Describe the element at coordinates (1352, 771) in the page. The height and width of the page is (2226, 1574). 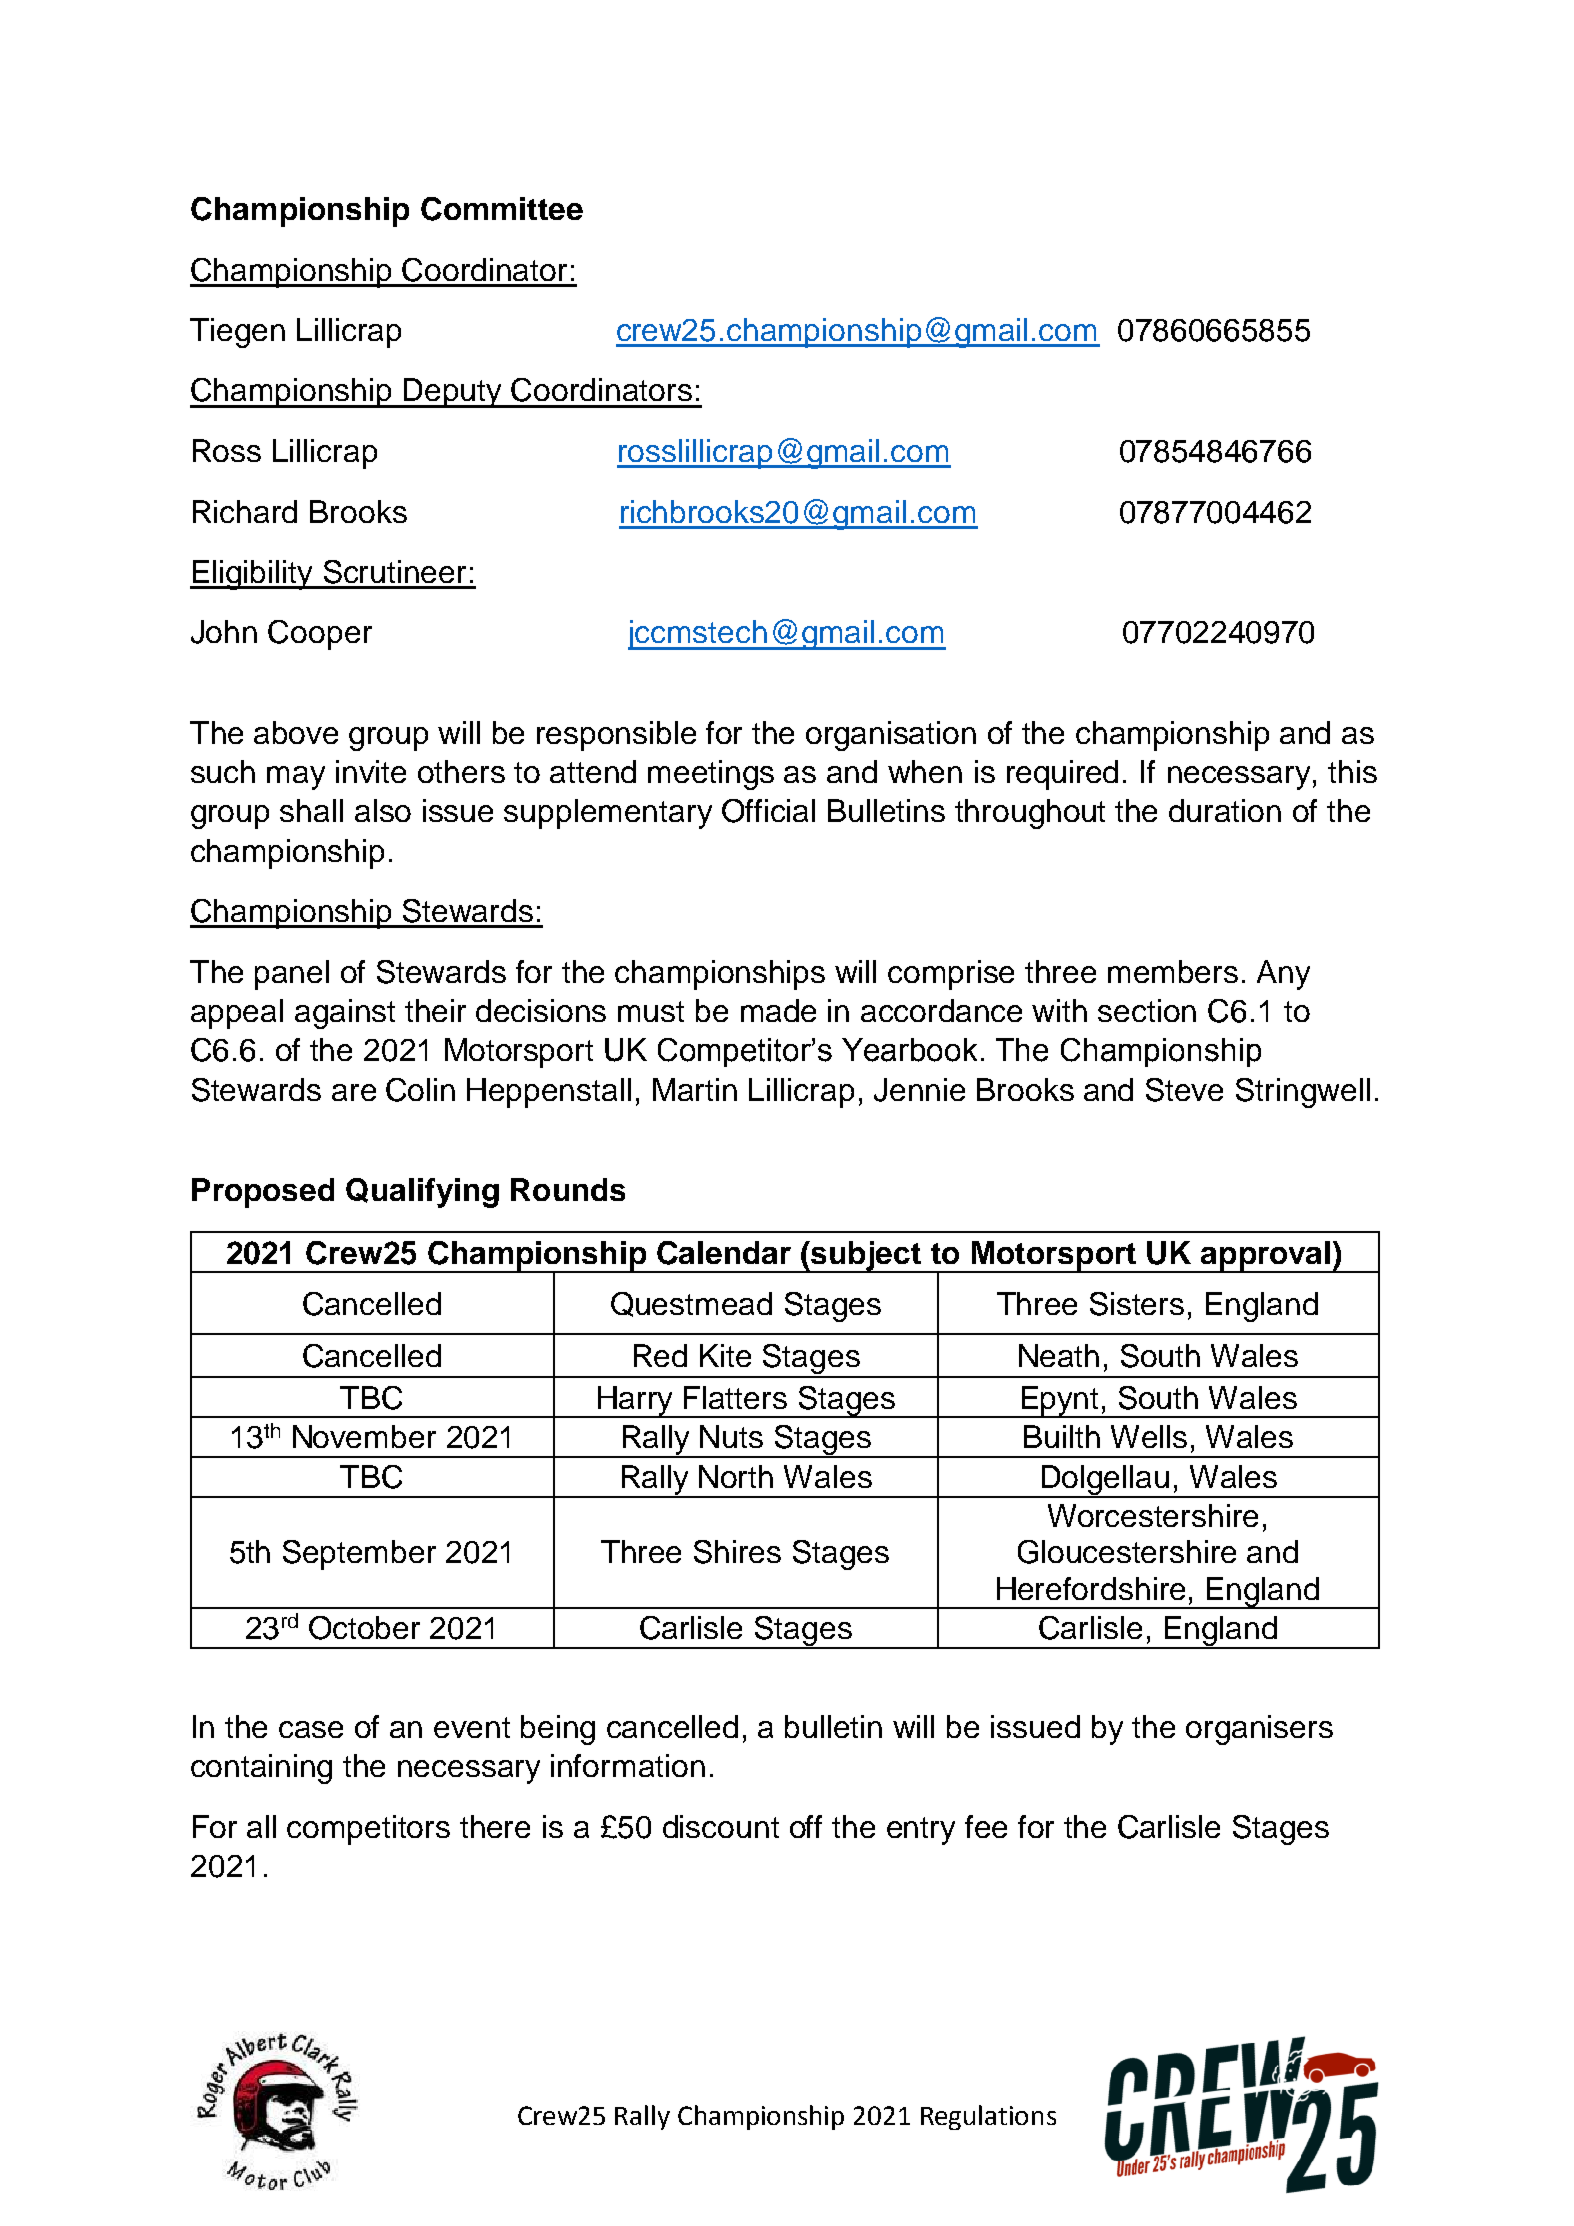
I see `this` at that location.
